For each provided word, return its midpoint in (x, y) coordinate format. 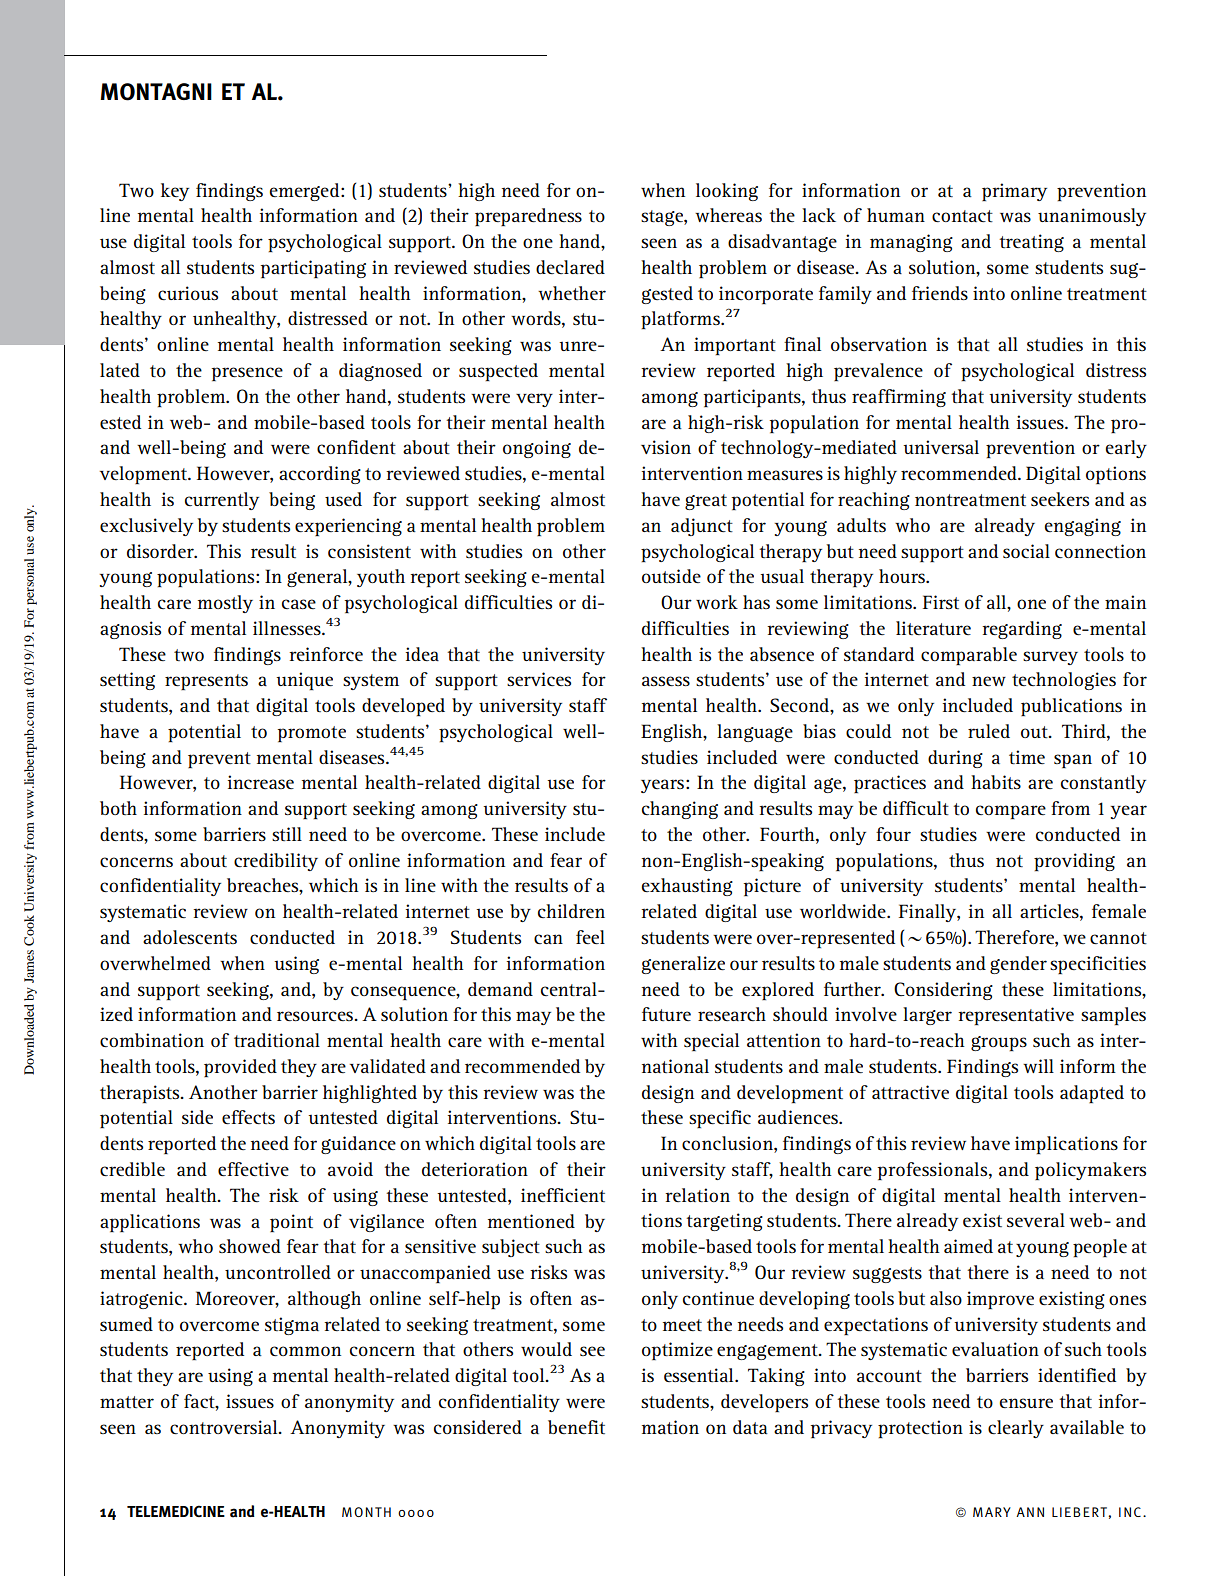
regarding (1022, 630)
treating (1031, 243)
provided (240, 1068)
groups (999, 1043)
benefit (576, 1427)
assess (666, 681)
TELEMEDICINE (176, 1511)
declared (570, 267)
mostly (225, 604)
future (666, 1014)
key (175, 192)
